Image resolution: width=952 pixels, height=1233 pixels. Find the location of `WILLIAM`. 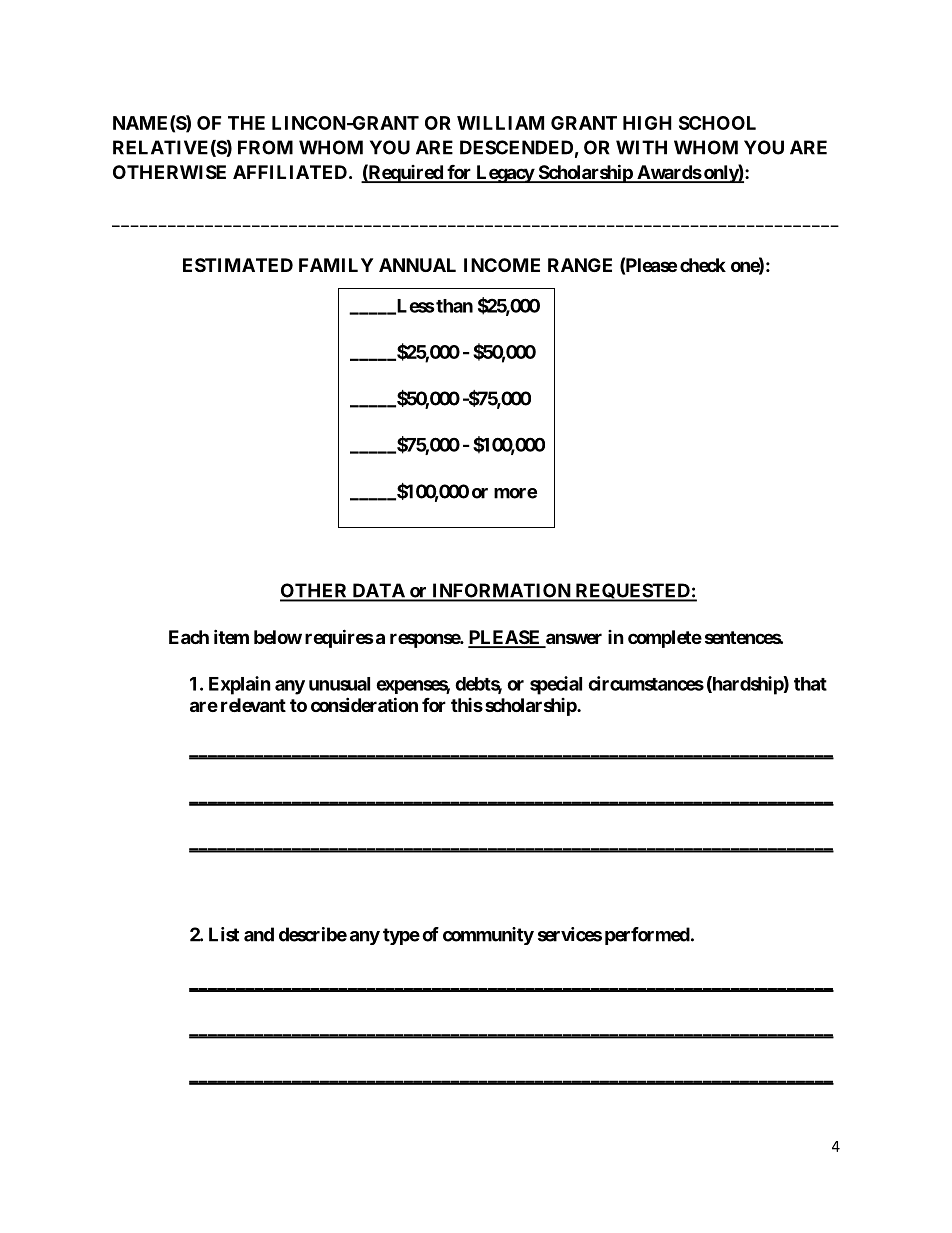

WILLIAM is located at coordinates (500, 123).
